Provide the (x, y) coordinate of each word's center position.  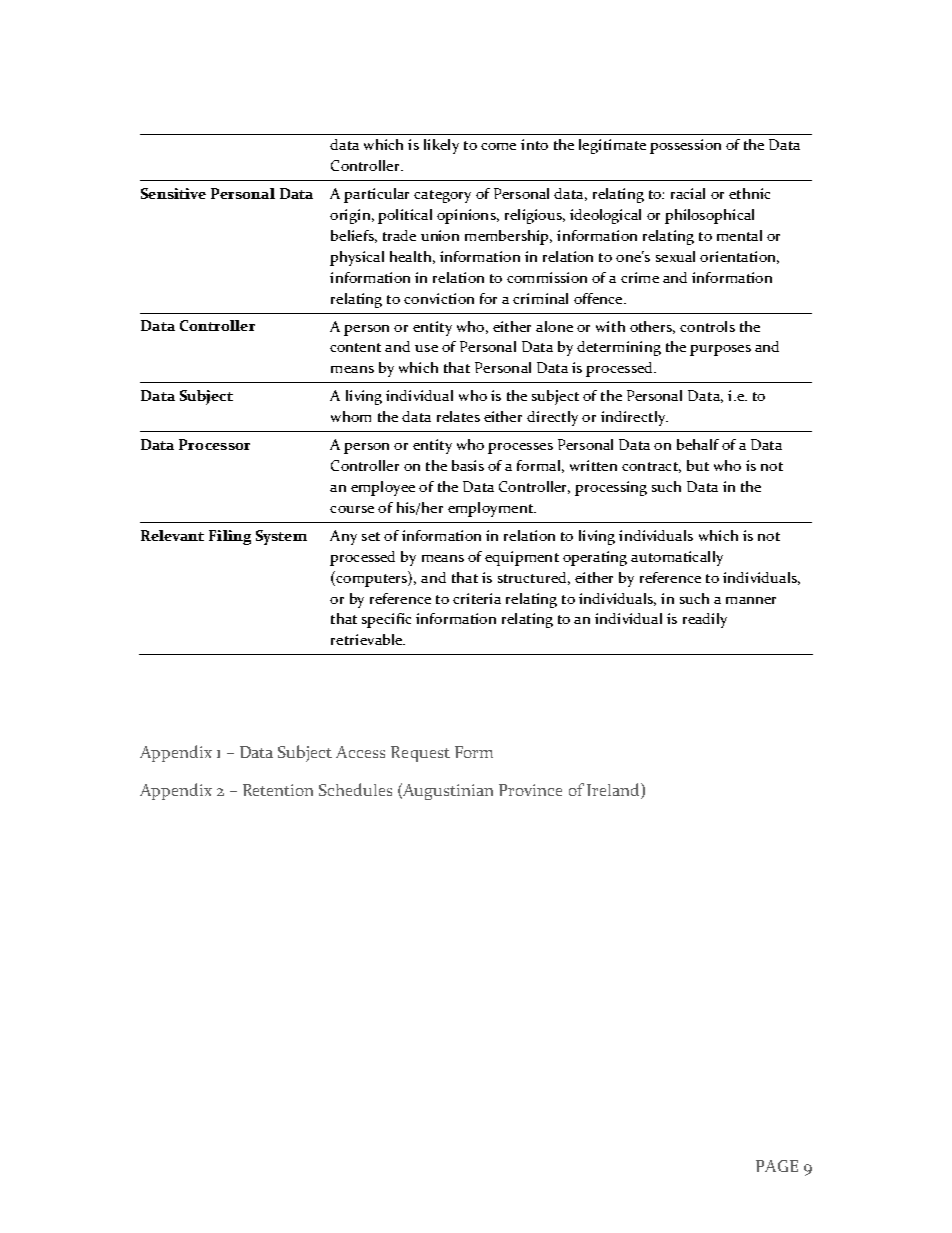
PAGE (777, 1166)
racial (688, 193)
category (442, 196)
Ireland (614, 791)
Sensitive (173, 193)
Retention (278, 790)
